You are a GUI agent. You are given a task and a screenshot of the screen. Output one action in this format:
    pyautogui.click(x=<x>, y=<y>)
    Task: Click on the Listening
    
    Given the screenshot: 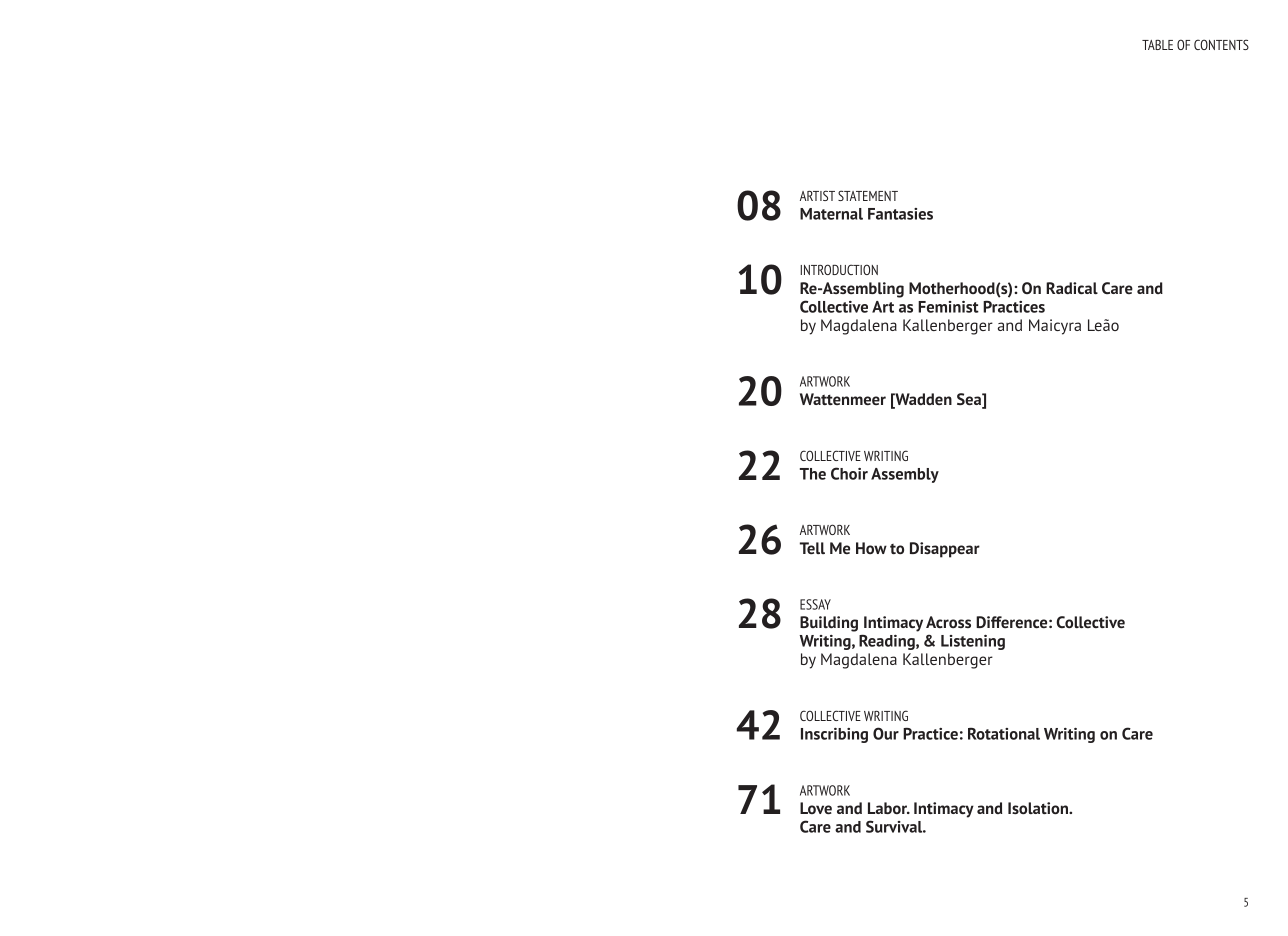 What is the action you would take?
    pyautogui.click(x=973, y=642)
